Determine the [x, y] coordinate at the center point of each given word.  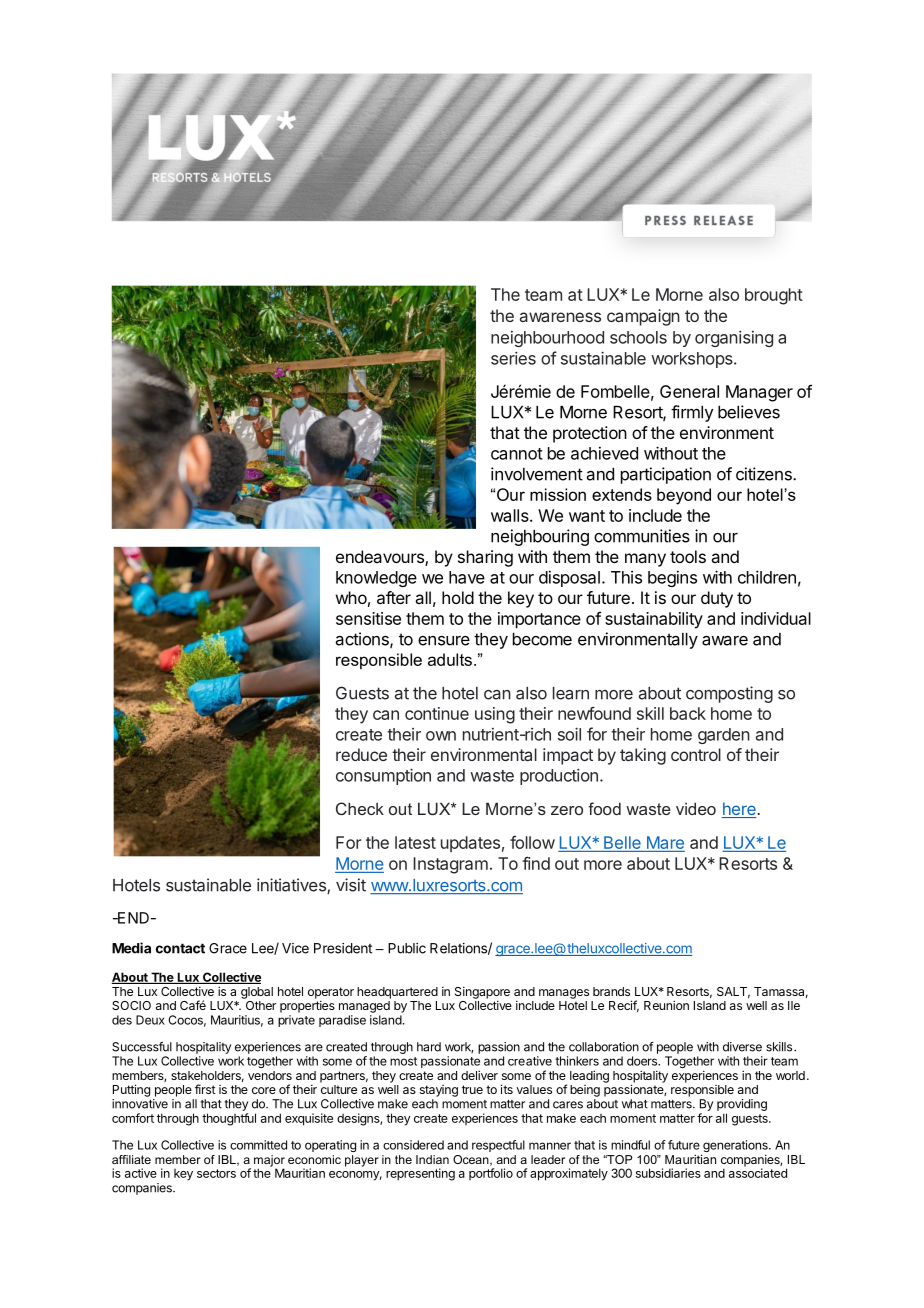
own [441, 736]
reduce [361, 754]
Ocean [472, 1160]
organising [734, 338]
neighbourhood [547, 339]
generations [735, 1147]
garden [724, 736]
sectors [216, 1173]
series [513, 358]
